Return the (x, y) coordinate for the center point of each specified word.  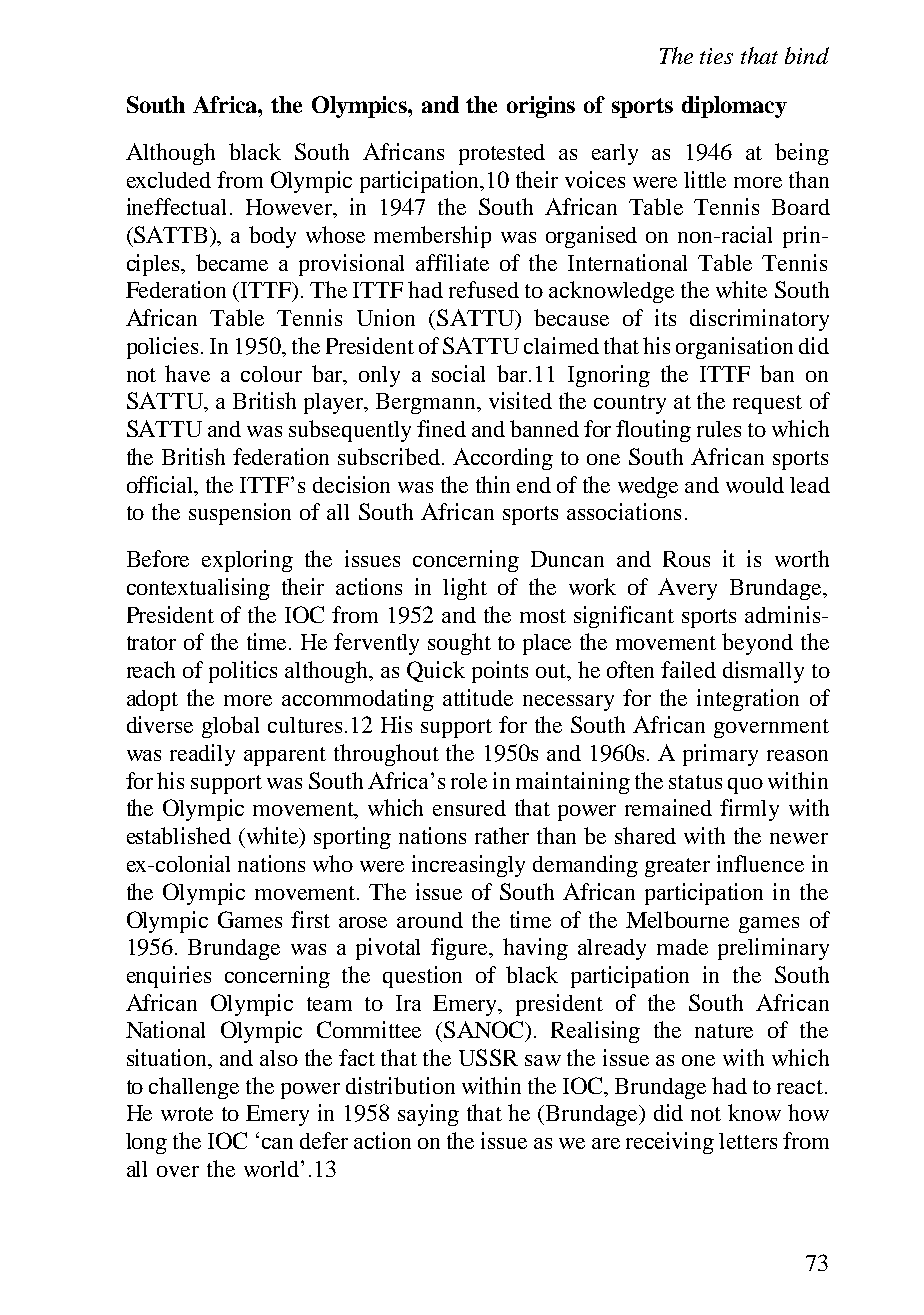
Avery (687, 589)
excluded (169, 180)
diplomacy (734, 107)
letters (748, 1141)
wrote (187, 1114)
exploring (247, 561)
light (465, 589)
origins (541, 107)
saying (428, 1115)
